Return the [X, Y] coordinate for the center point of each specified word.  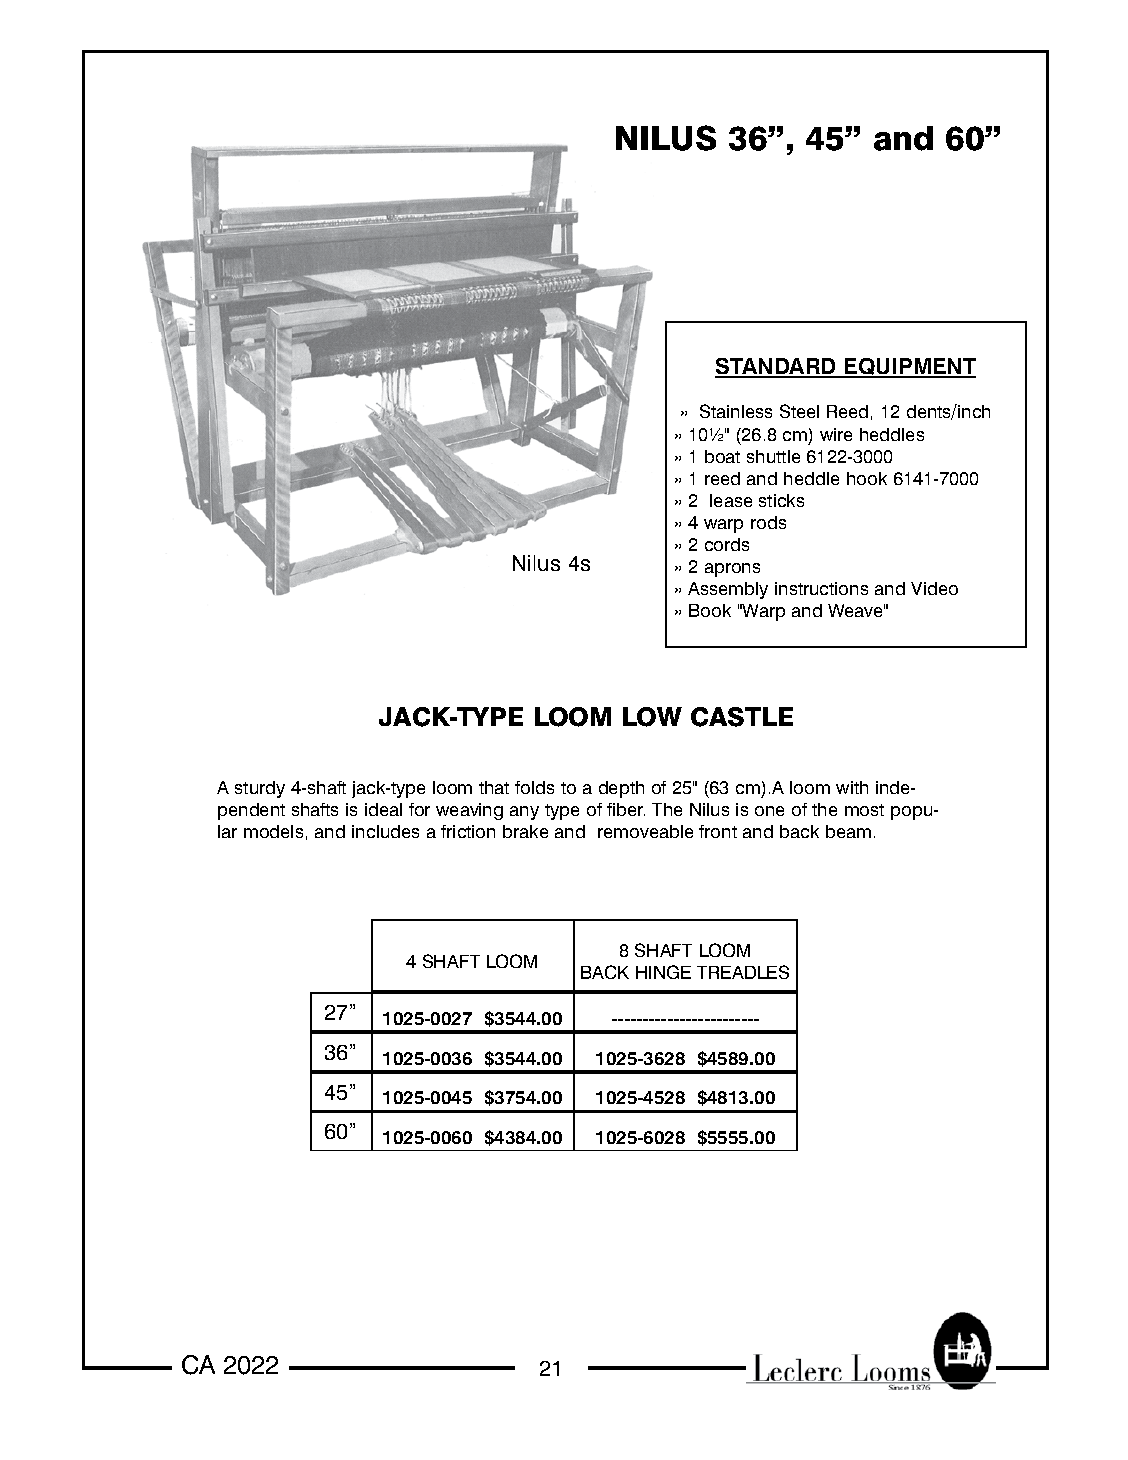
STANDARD [777, 368]
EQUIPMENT [909, 368]
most [864, 810]
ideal [383, 809]
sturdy [260, 789]
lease [731, 500]
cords [727, 544]
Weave [856, 610]
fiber [626, 809]
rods [768, 522]
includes [385, 831]
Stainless [736, 411]
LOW [652, 717]
